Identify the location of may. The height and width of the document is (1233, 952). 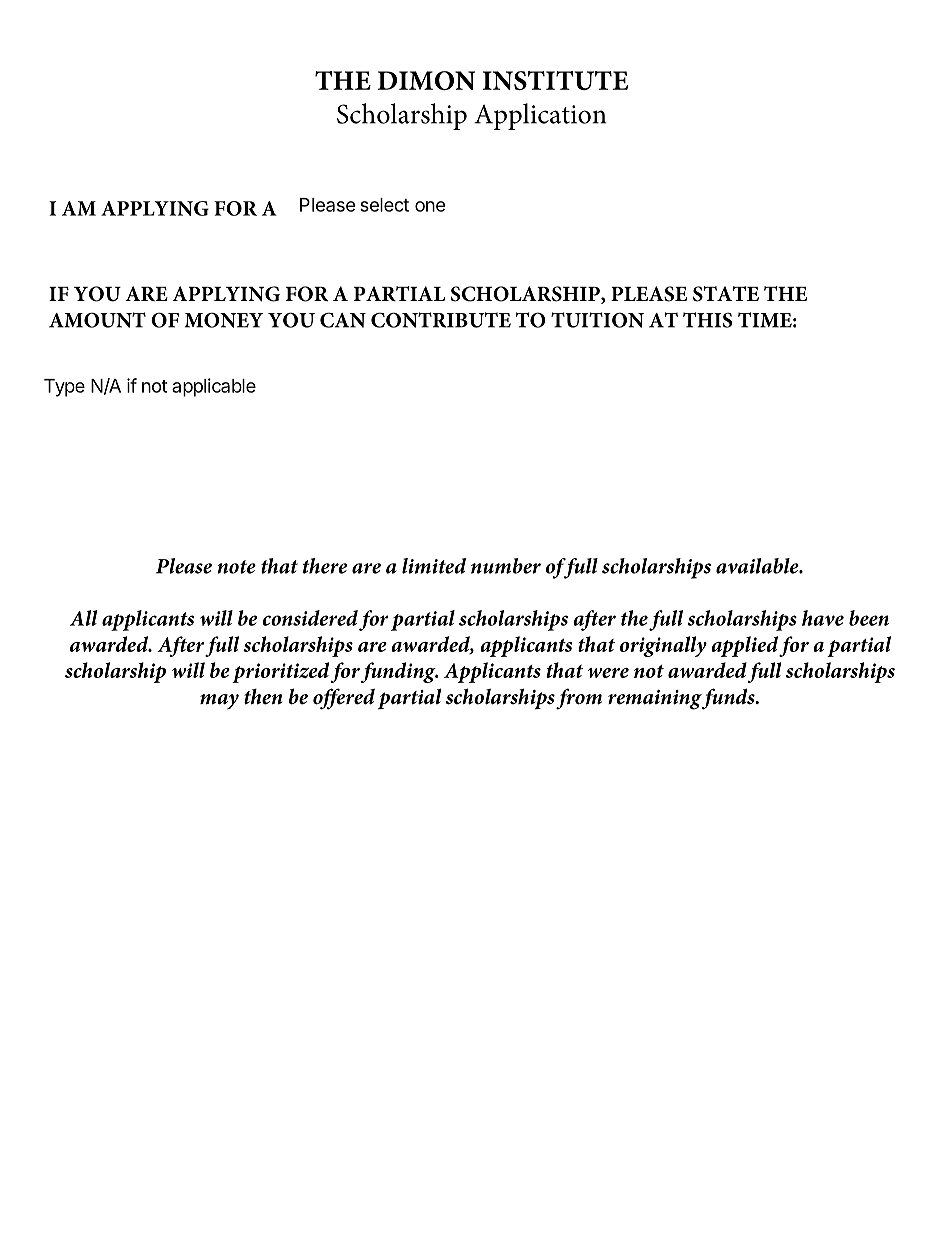
(219, 701).
